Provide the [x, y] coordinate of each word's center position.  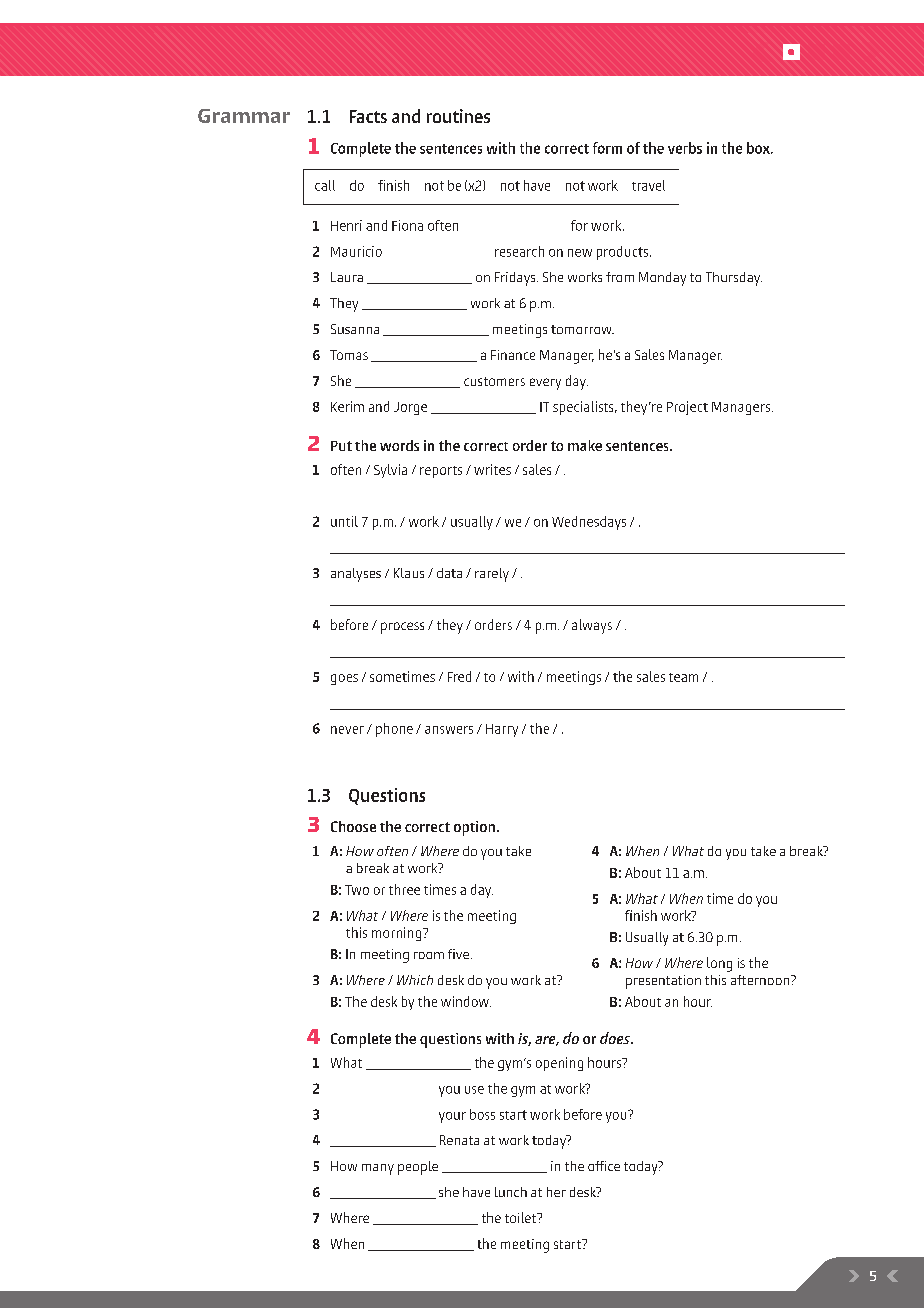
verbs [685, 148]
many [378, 1169]
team [683, 677]
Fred [459, 676]
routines [458, 116]
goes [344, 679]
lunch [511, 1192]
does [616, 1038]
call [325, 185]
